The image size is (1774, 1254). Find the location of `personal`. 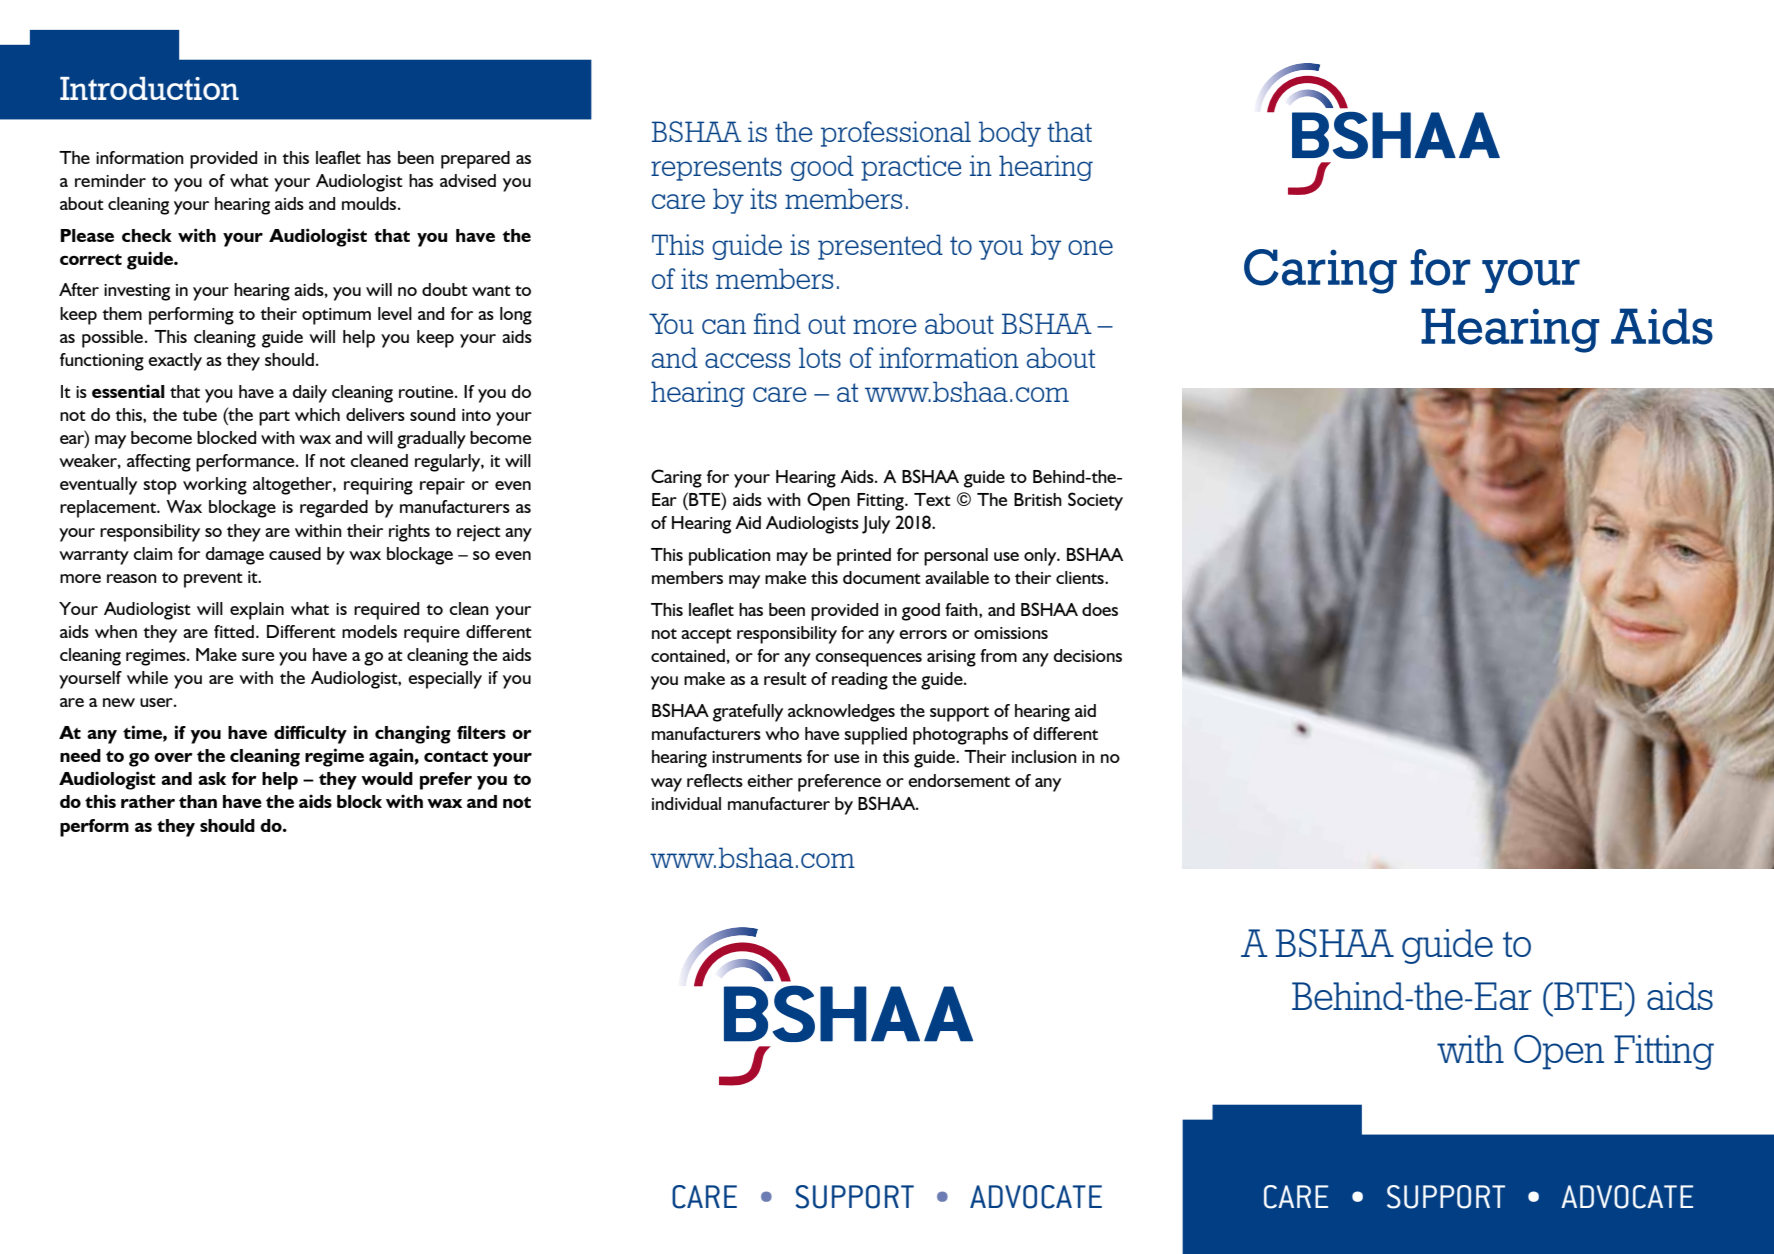

personal is located at coordinates (956, 557).
